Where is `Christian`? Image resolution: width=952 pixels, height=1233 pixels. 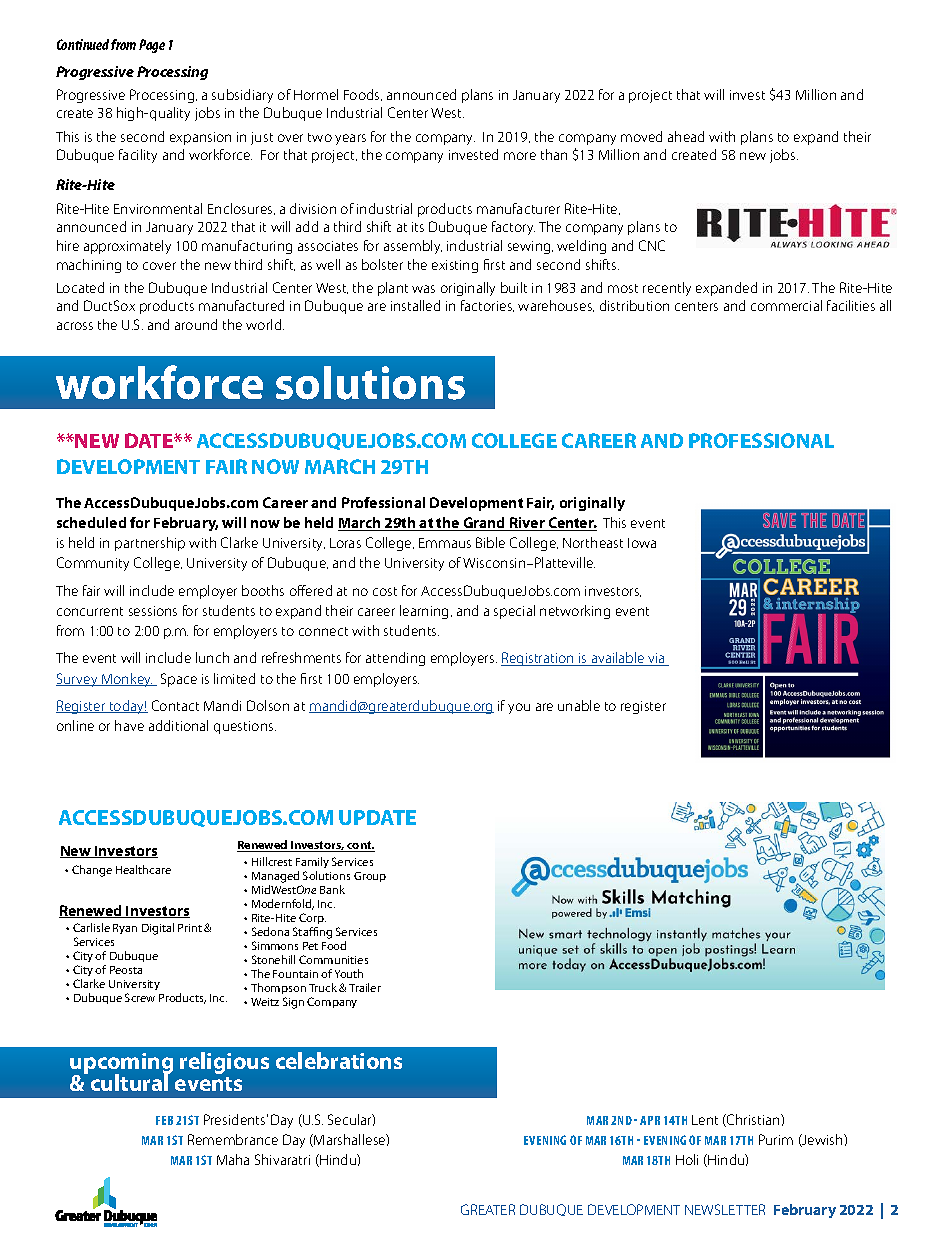 Christian is located at coordinates (753, 1120).
